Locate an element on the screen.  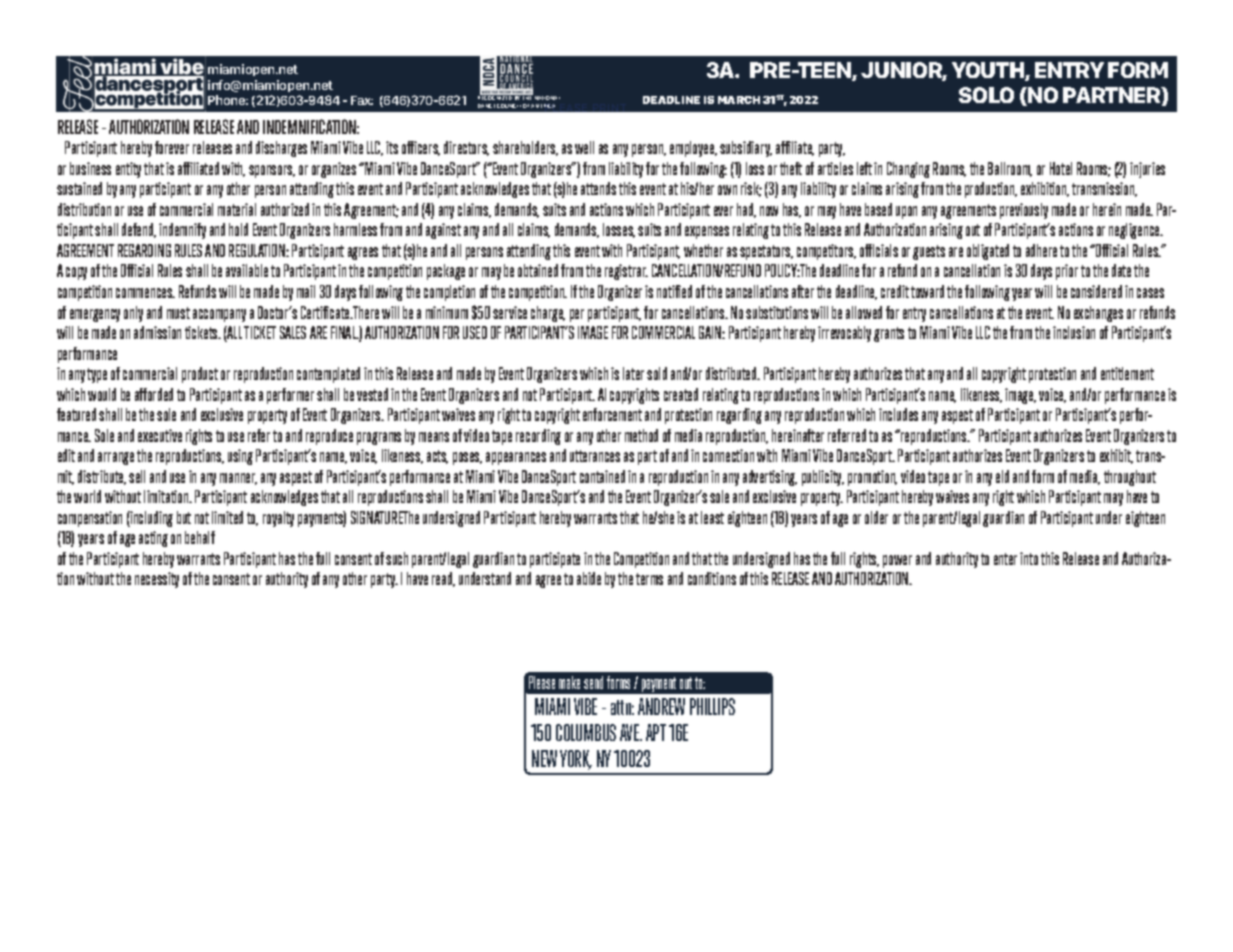
limited is located at coordinates (227, 517).
